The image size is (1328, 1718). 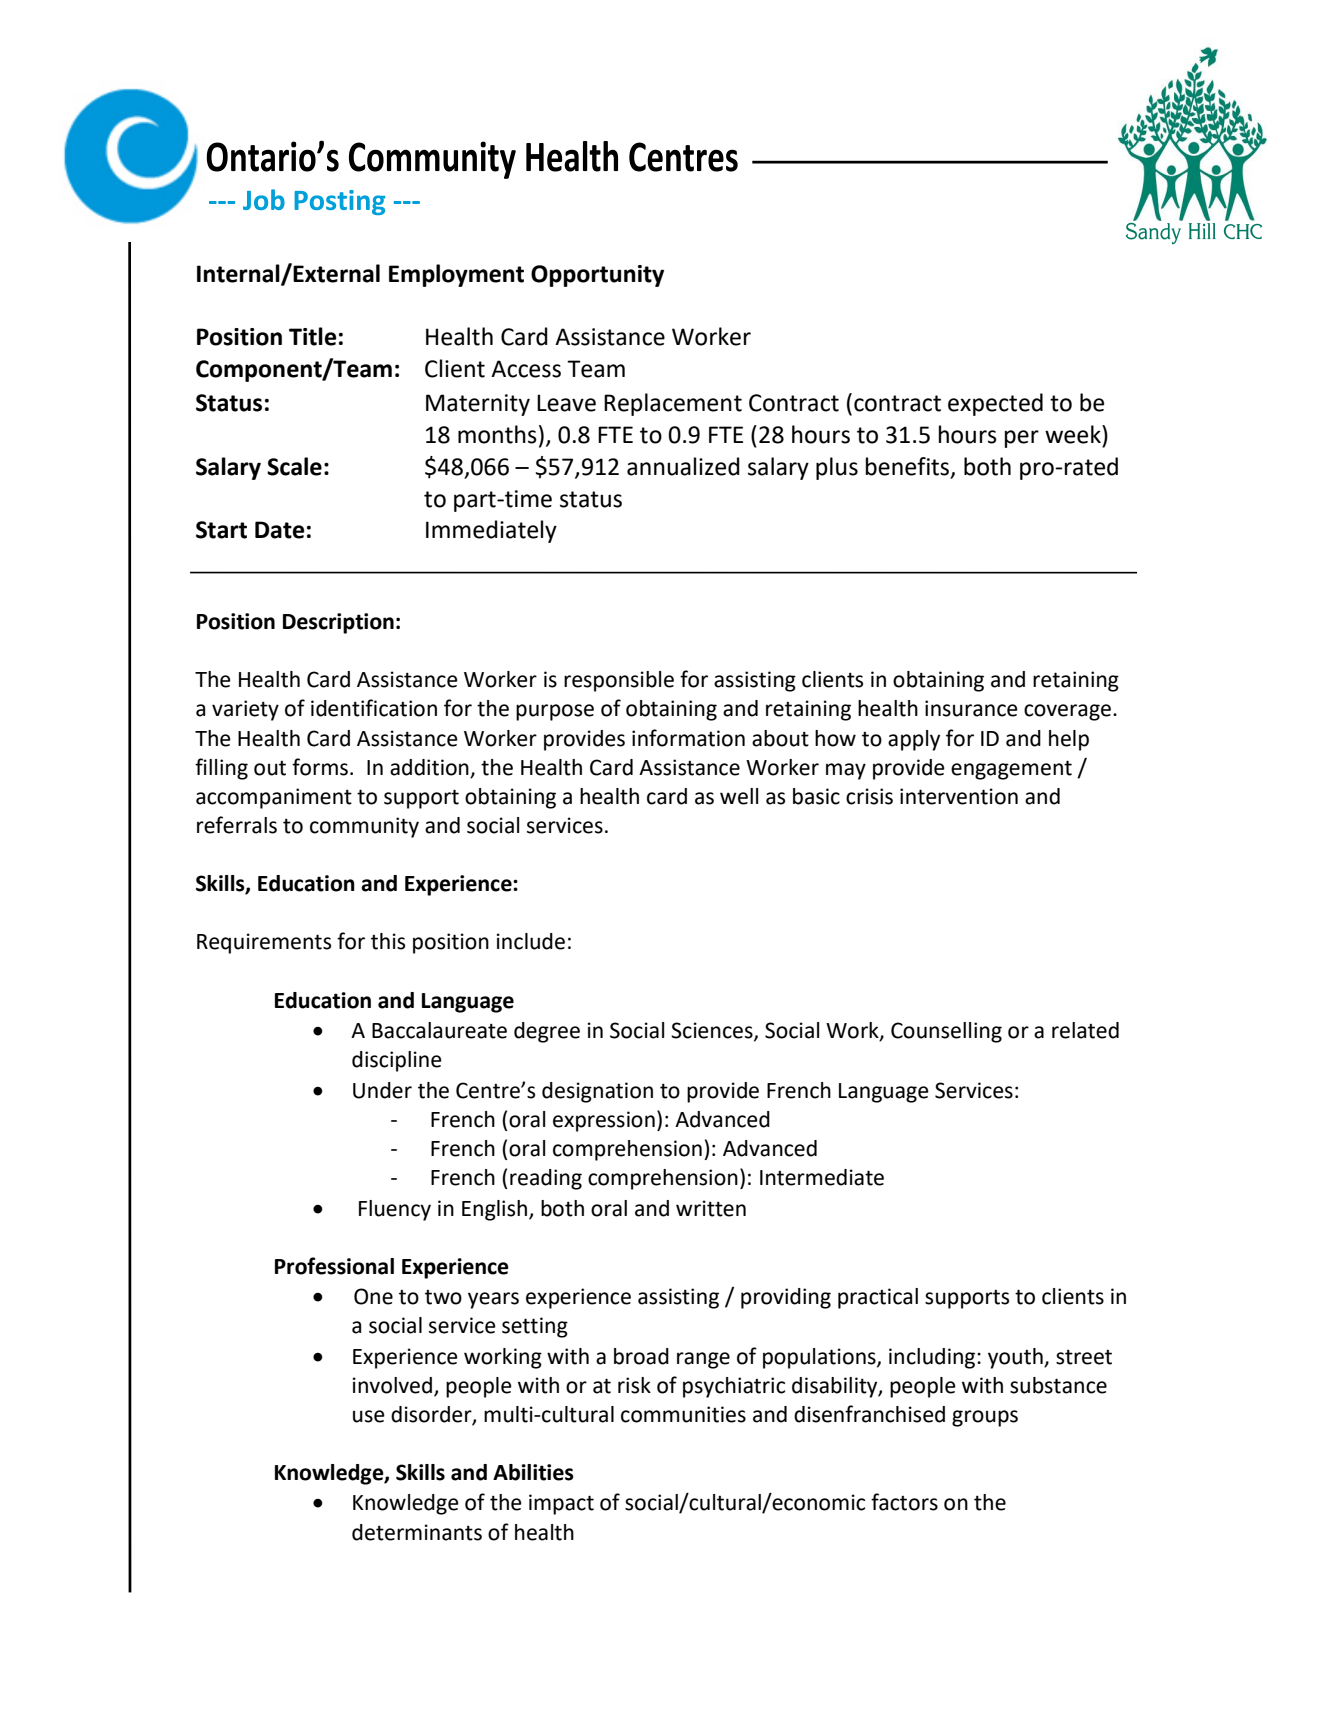 I want to click on expected, so click(x=995, y=404).
